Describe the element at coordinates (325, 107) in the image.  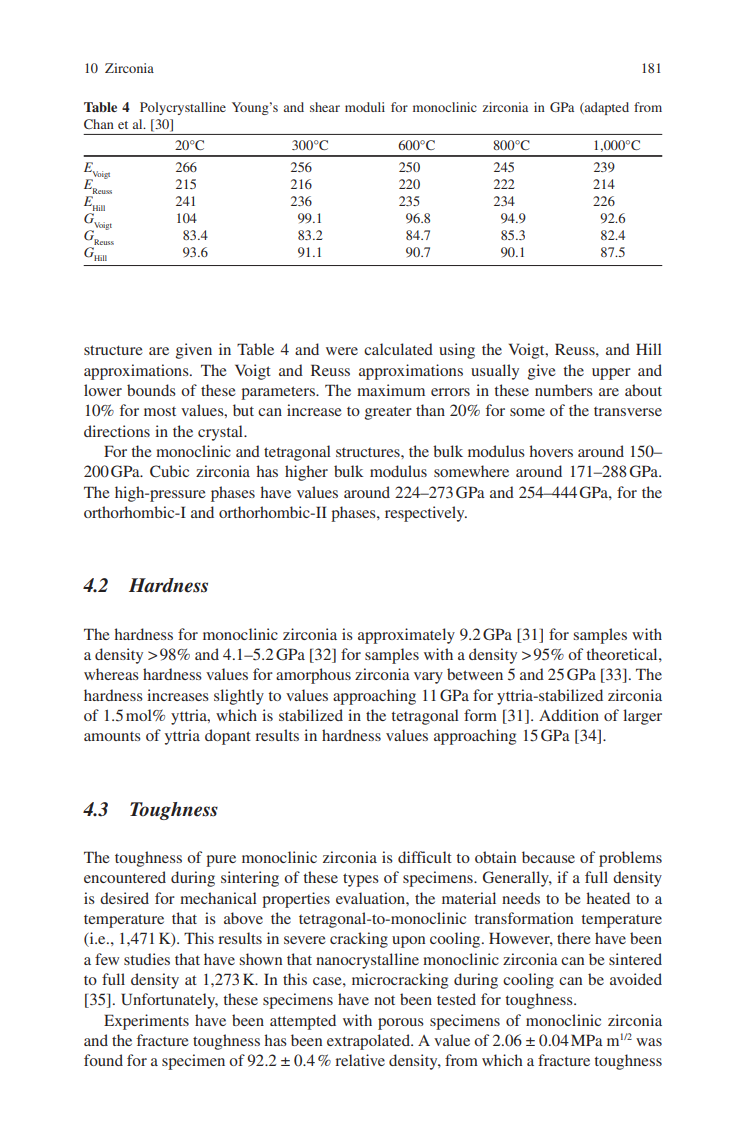
I see `shear` at that location.
